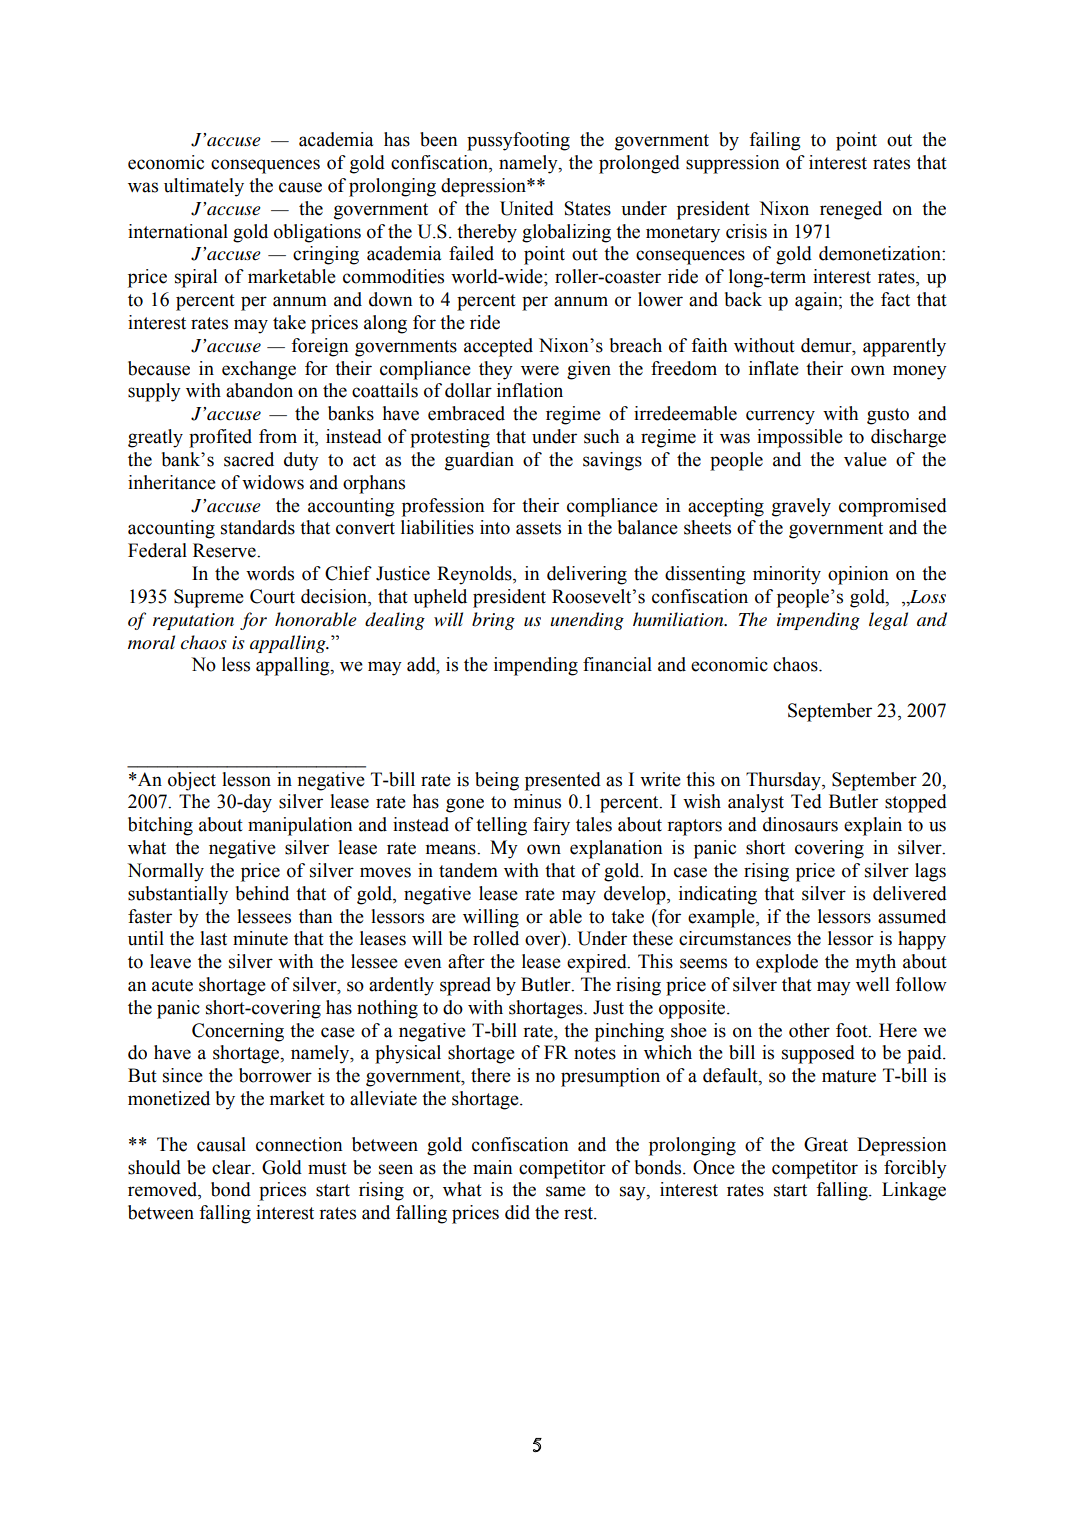  Describe the element at coordinates (888, 621) in the document. I see `legal` at that location.
